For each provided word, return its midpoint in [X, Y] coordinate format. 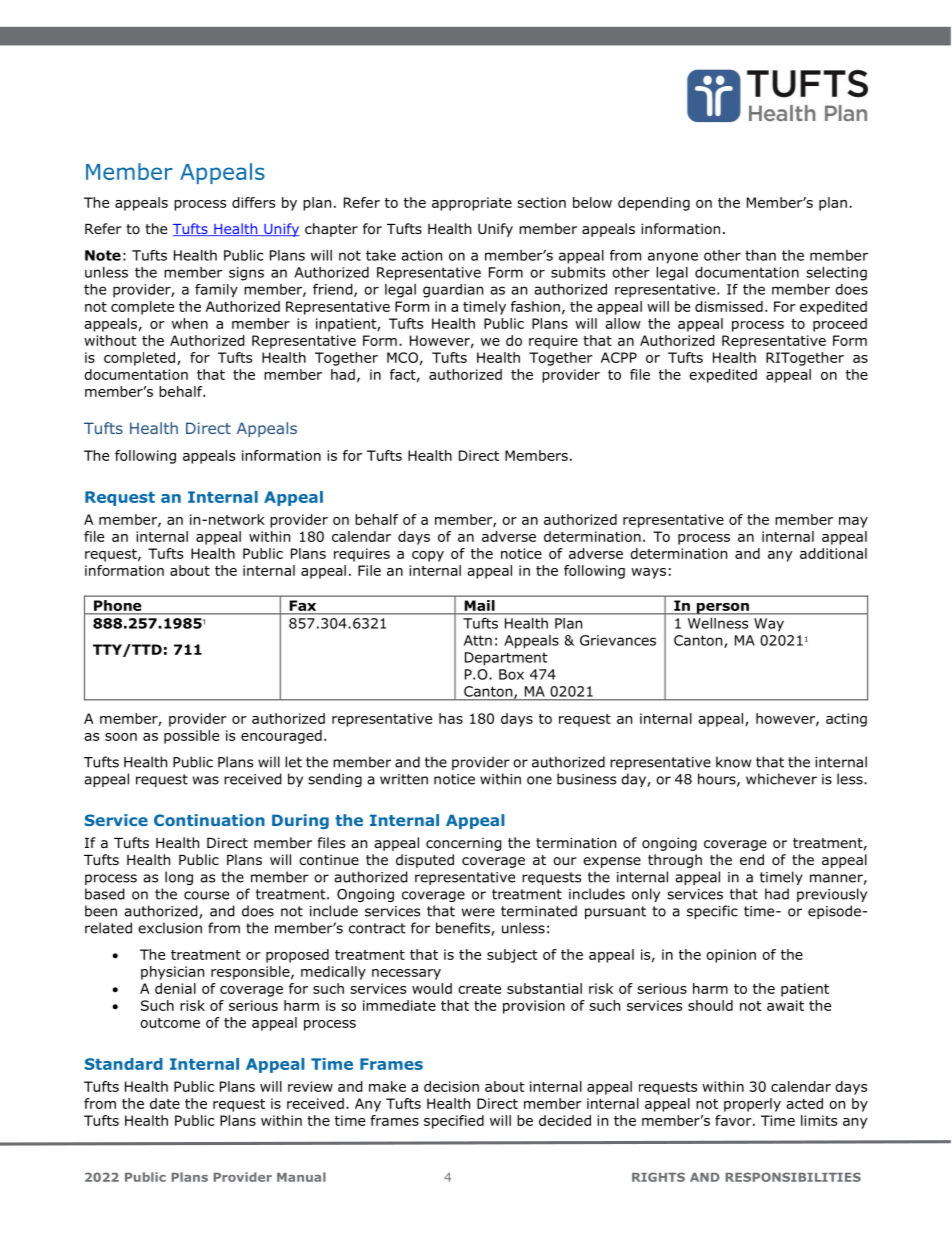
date [165, 1103]
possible [191, 737]
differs [253, 202]
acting [846, 720]
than [760, 255]
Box [511, 674]
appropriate [472, 204]
